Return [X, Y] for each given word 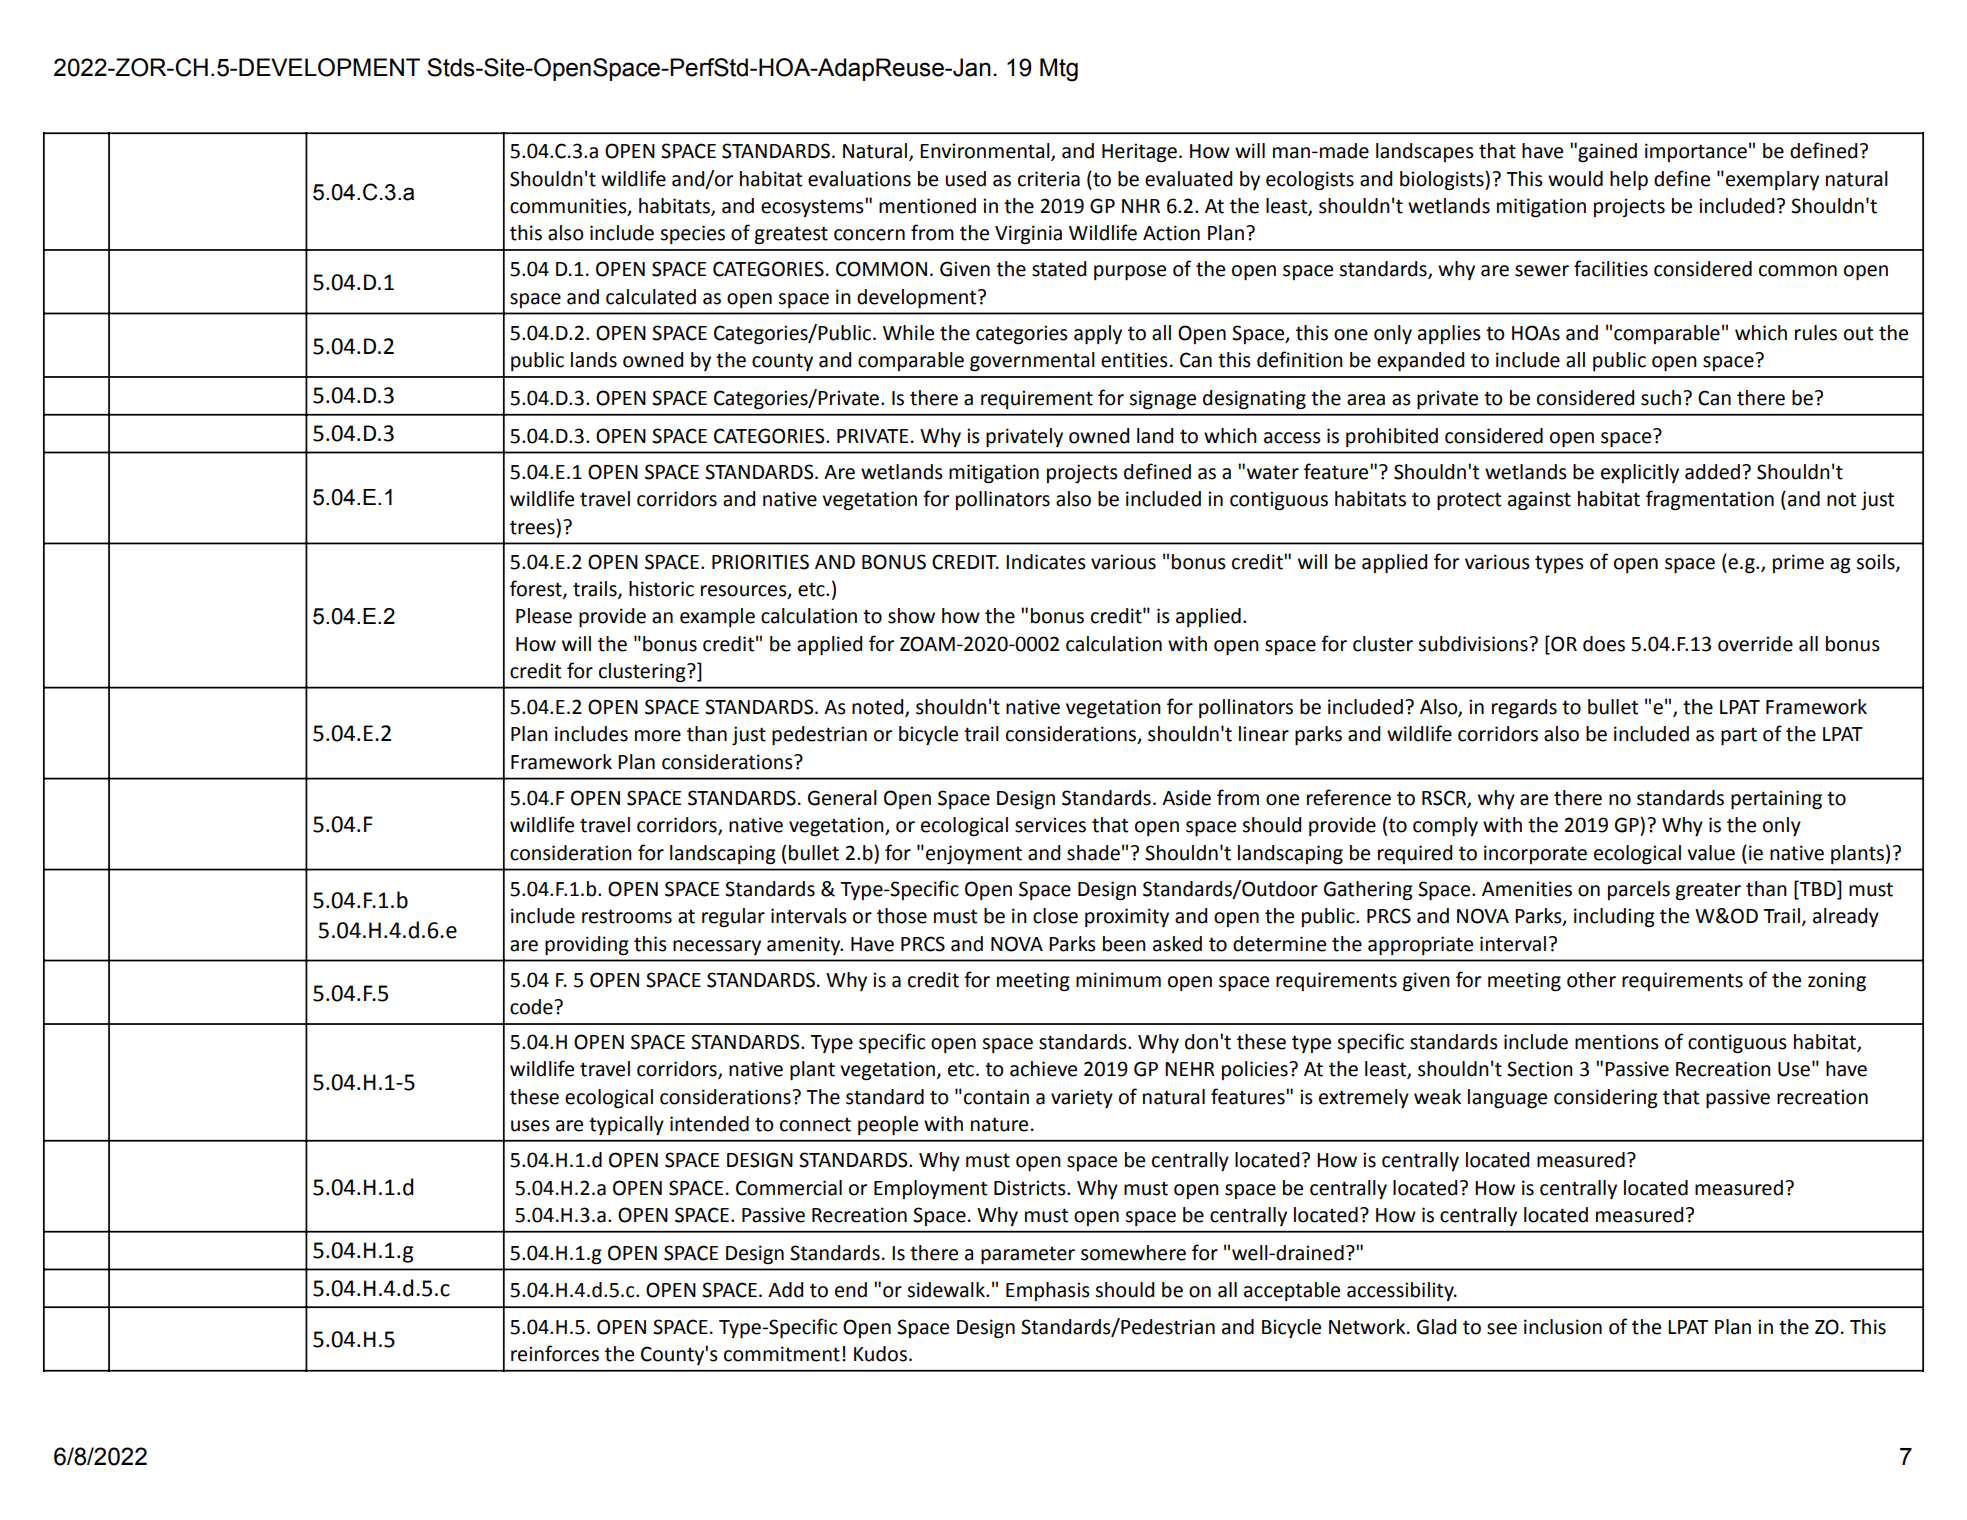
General [842, 798]
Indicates [1046, 562]
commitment [782, 1354]
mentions [1617, 1042]
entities [1134, 360]
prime [1798, 563]
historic [661, 589]
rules [1816, 333]
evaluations [859, 179]
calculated [651, 297]
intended [709, 1124]
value [1711, 853]
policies [1256, 1070]
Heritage [1139, 153]
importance [1696, 152]
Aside [1186, 798]
